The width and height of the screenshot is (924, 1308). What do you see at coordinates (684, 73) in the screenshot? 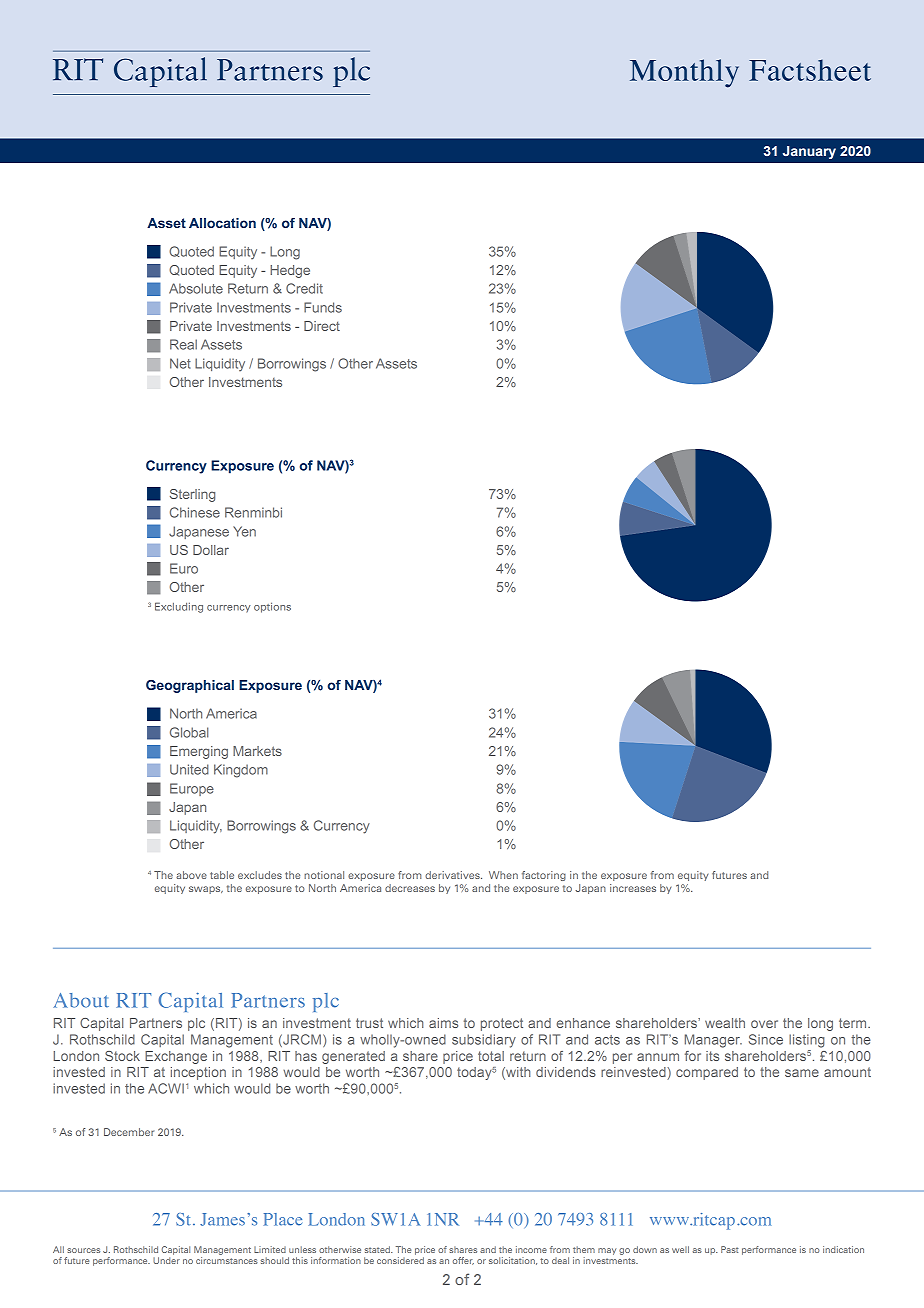
I see `Monthly` at bounding box center [684, 73].
